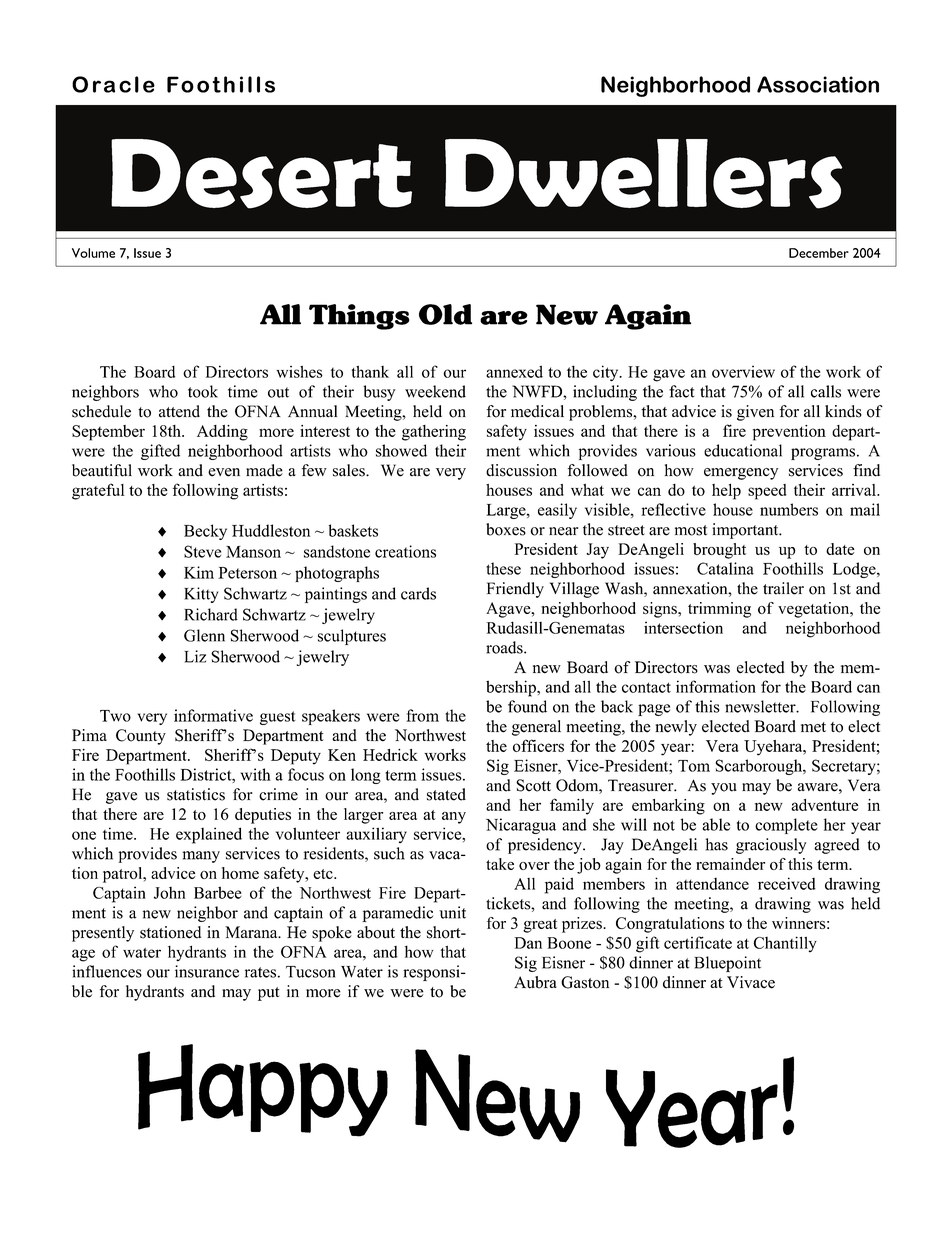 This image has width=952, height=1233. I want to click on informative, so click(213, 715).
